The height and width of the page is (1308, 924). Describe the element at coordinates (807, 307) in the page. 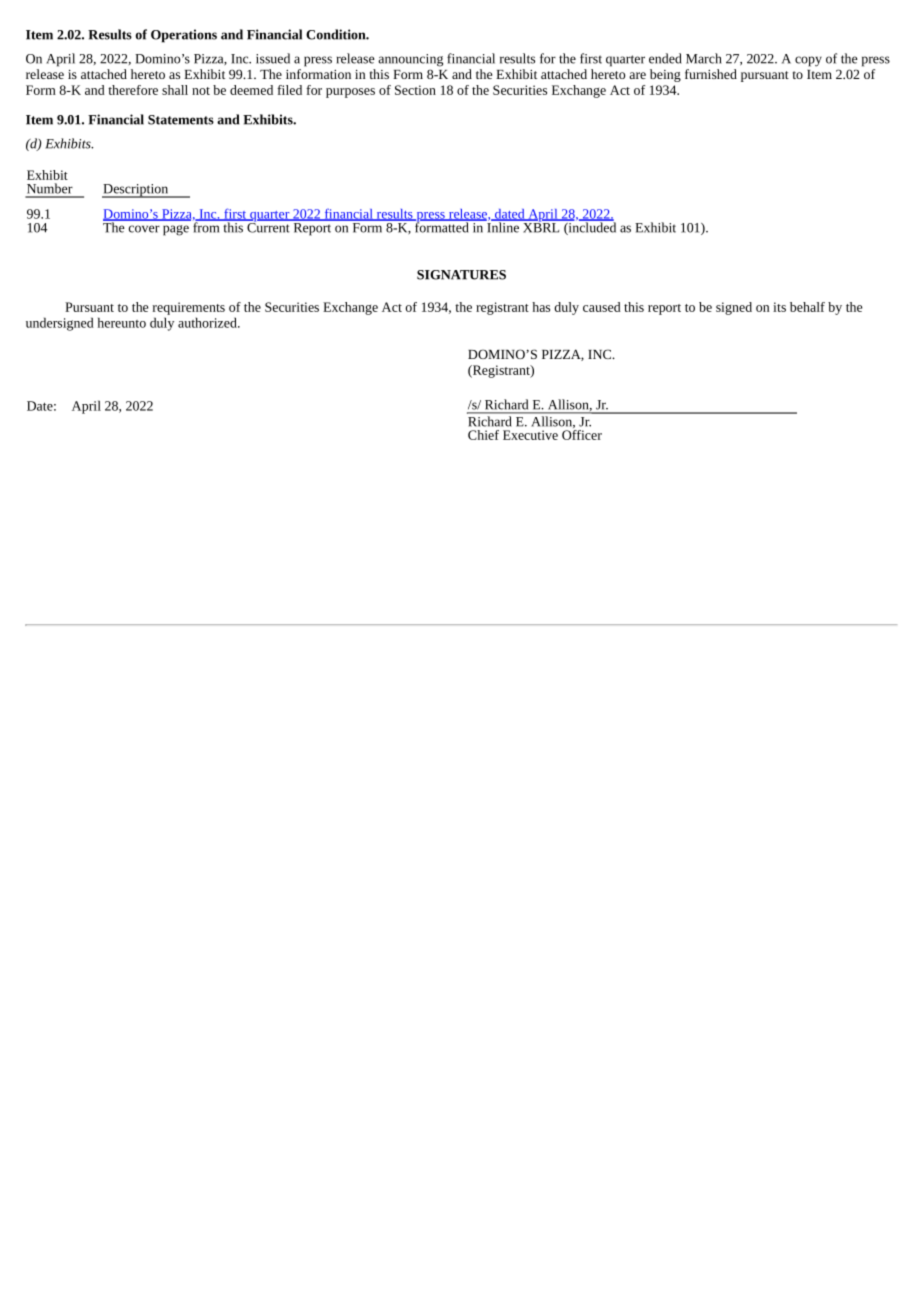

I see `behalf` at that location.
